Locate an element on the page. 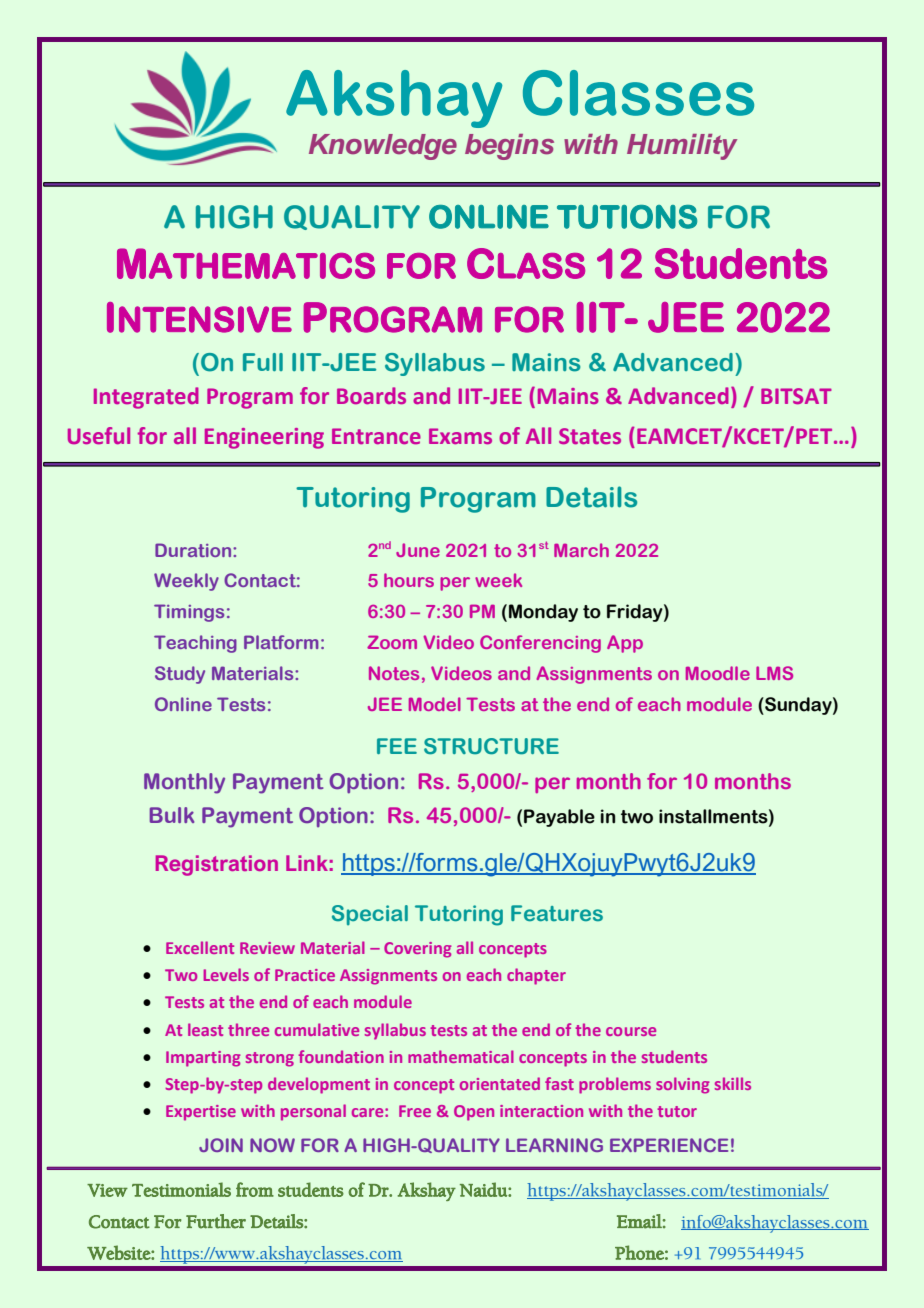 The image size is (924, 1308). Knowledge is located at coordinates (383, 147).
